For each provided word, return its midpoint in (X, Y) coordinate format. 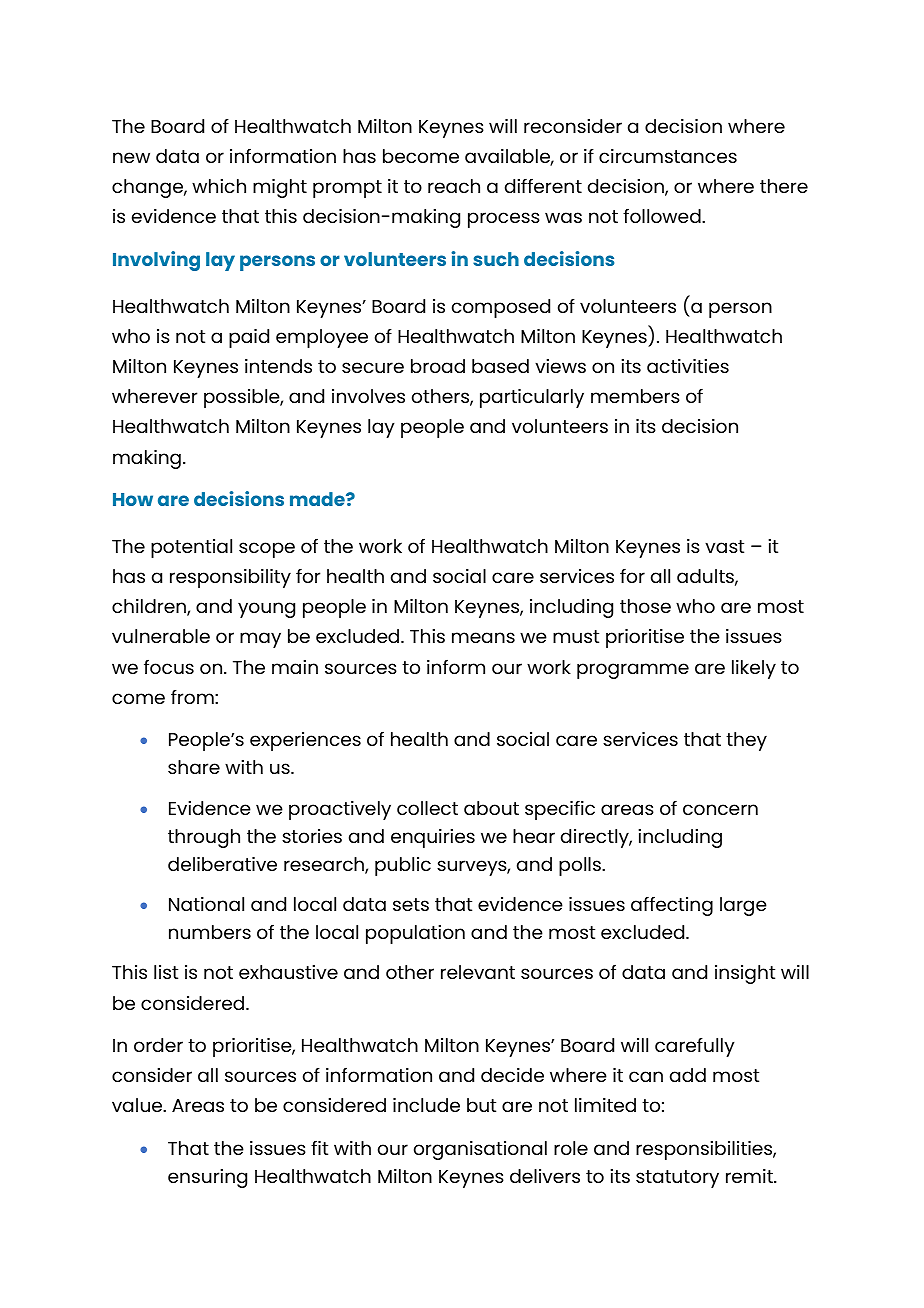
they (746, 741)
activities (688, 366)
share (194, 767)
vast (724, 546)
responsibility (230, 578)
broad (438, 366)
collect (427, 808)
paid (249, 338)
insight (745, 974)
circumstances (668, 156)
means (483, 637)
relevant (478, 972)
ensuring (207, 1178)
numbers (210, 932)
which (219, 186)
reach (454, 186)
